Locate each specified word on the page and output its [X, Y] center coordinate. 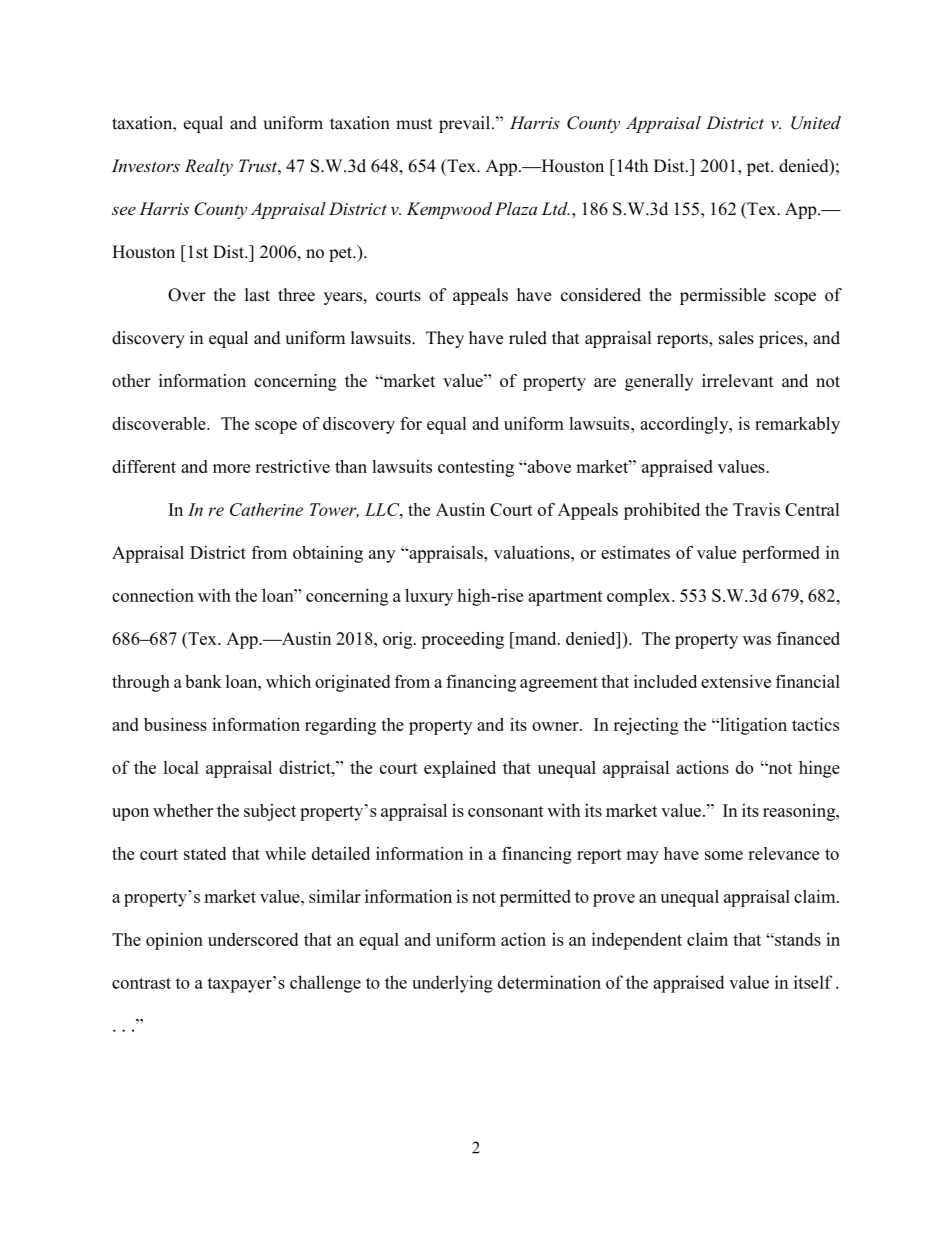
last [257, 295]
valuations [533, 552]
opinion [174, 941]
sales [736, 338]
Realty [209, 167]
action [523, 939]
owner [556, 726]
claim [816, 896]
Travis [756, 509]
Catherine [266, 509]
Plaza [516, 208]
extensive [736, 681]
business [175, 724]
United [816, 123]
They [445, 339]
